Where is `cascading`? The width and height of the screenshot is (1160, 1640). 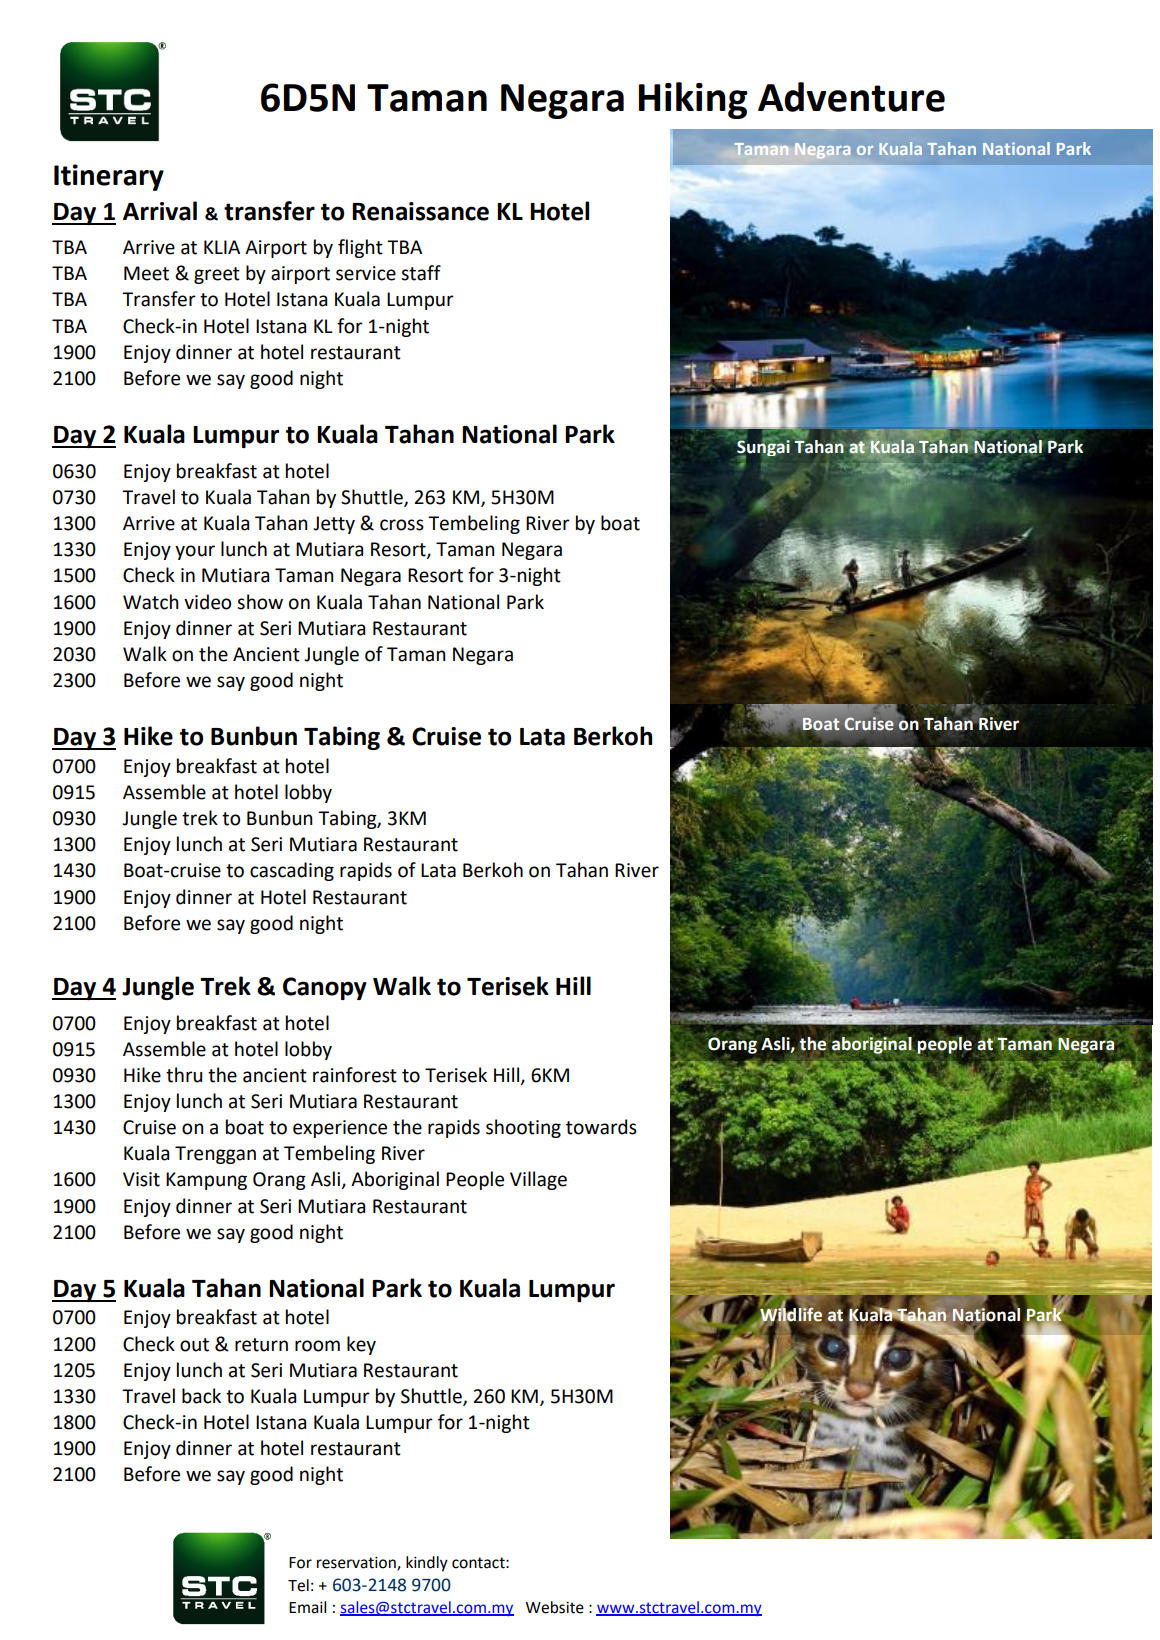
cascading is located at coordinates (292, 871).
